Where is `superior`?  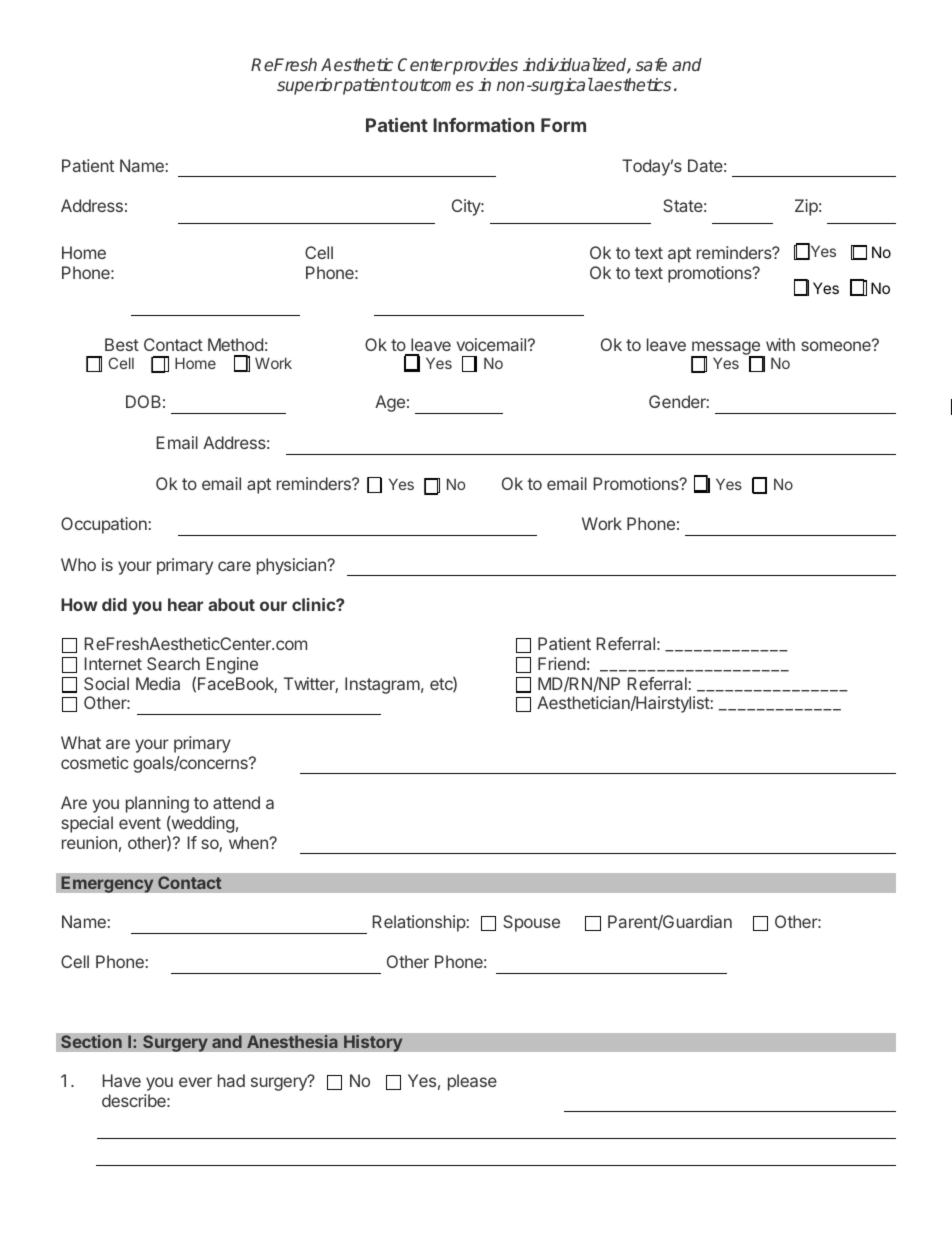
superior is located at coordinates (309, 86).
